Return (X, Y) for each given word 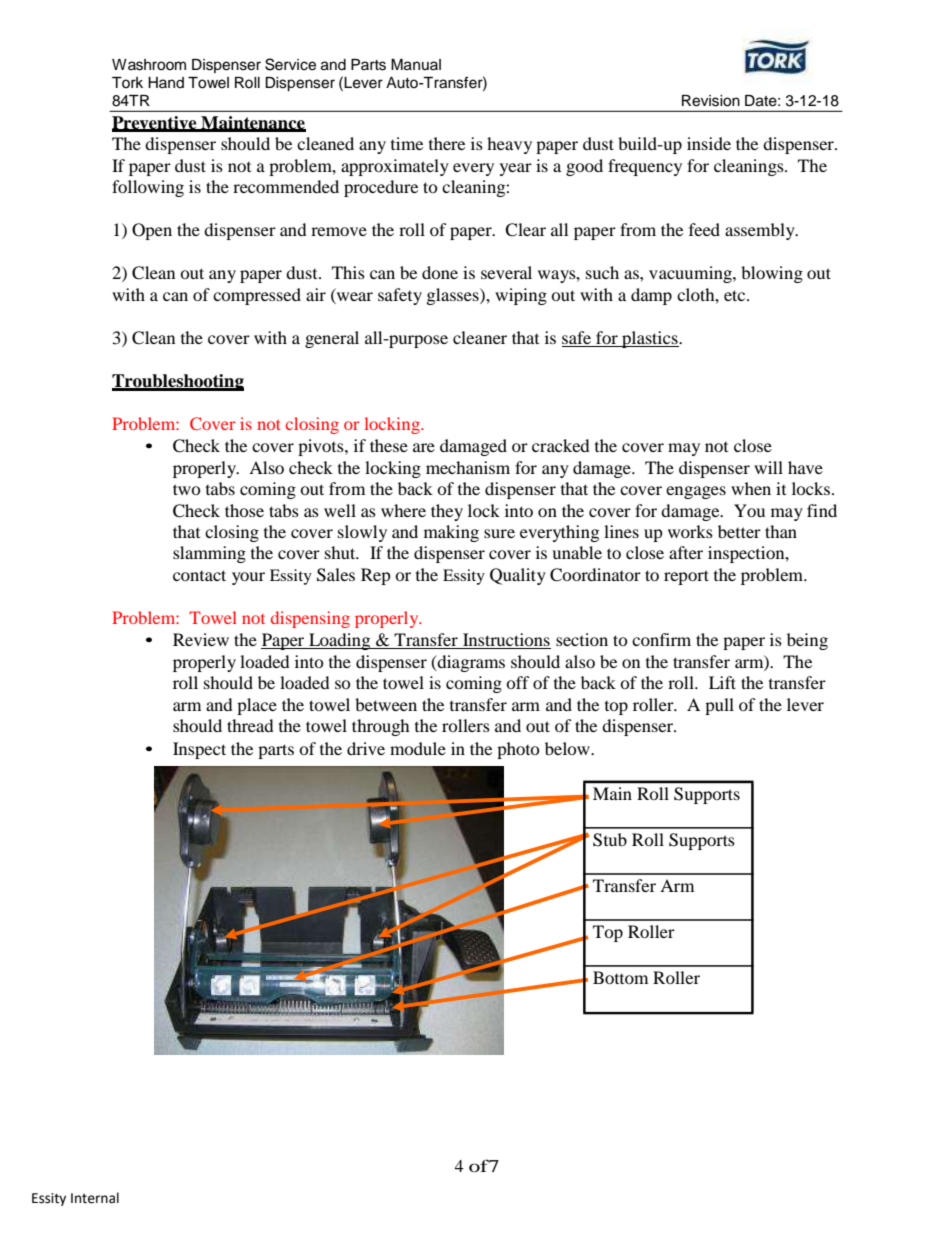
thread (250, 725)
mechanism (468, 467)
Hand (166, 82)
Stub (610, 840)
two (187, 489)
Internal (95, 1198)
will (768, 467)
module (418, 748)
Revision (711, 101)
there (447, 143)
